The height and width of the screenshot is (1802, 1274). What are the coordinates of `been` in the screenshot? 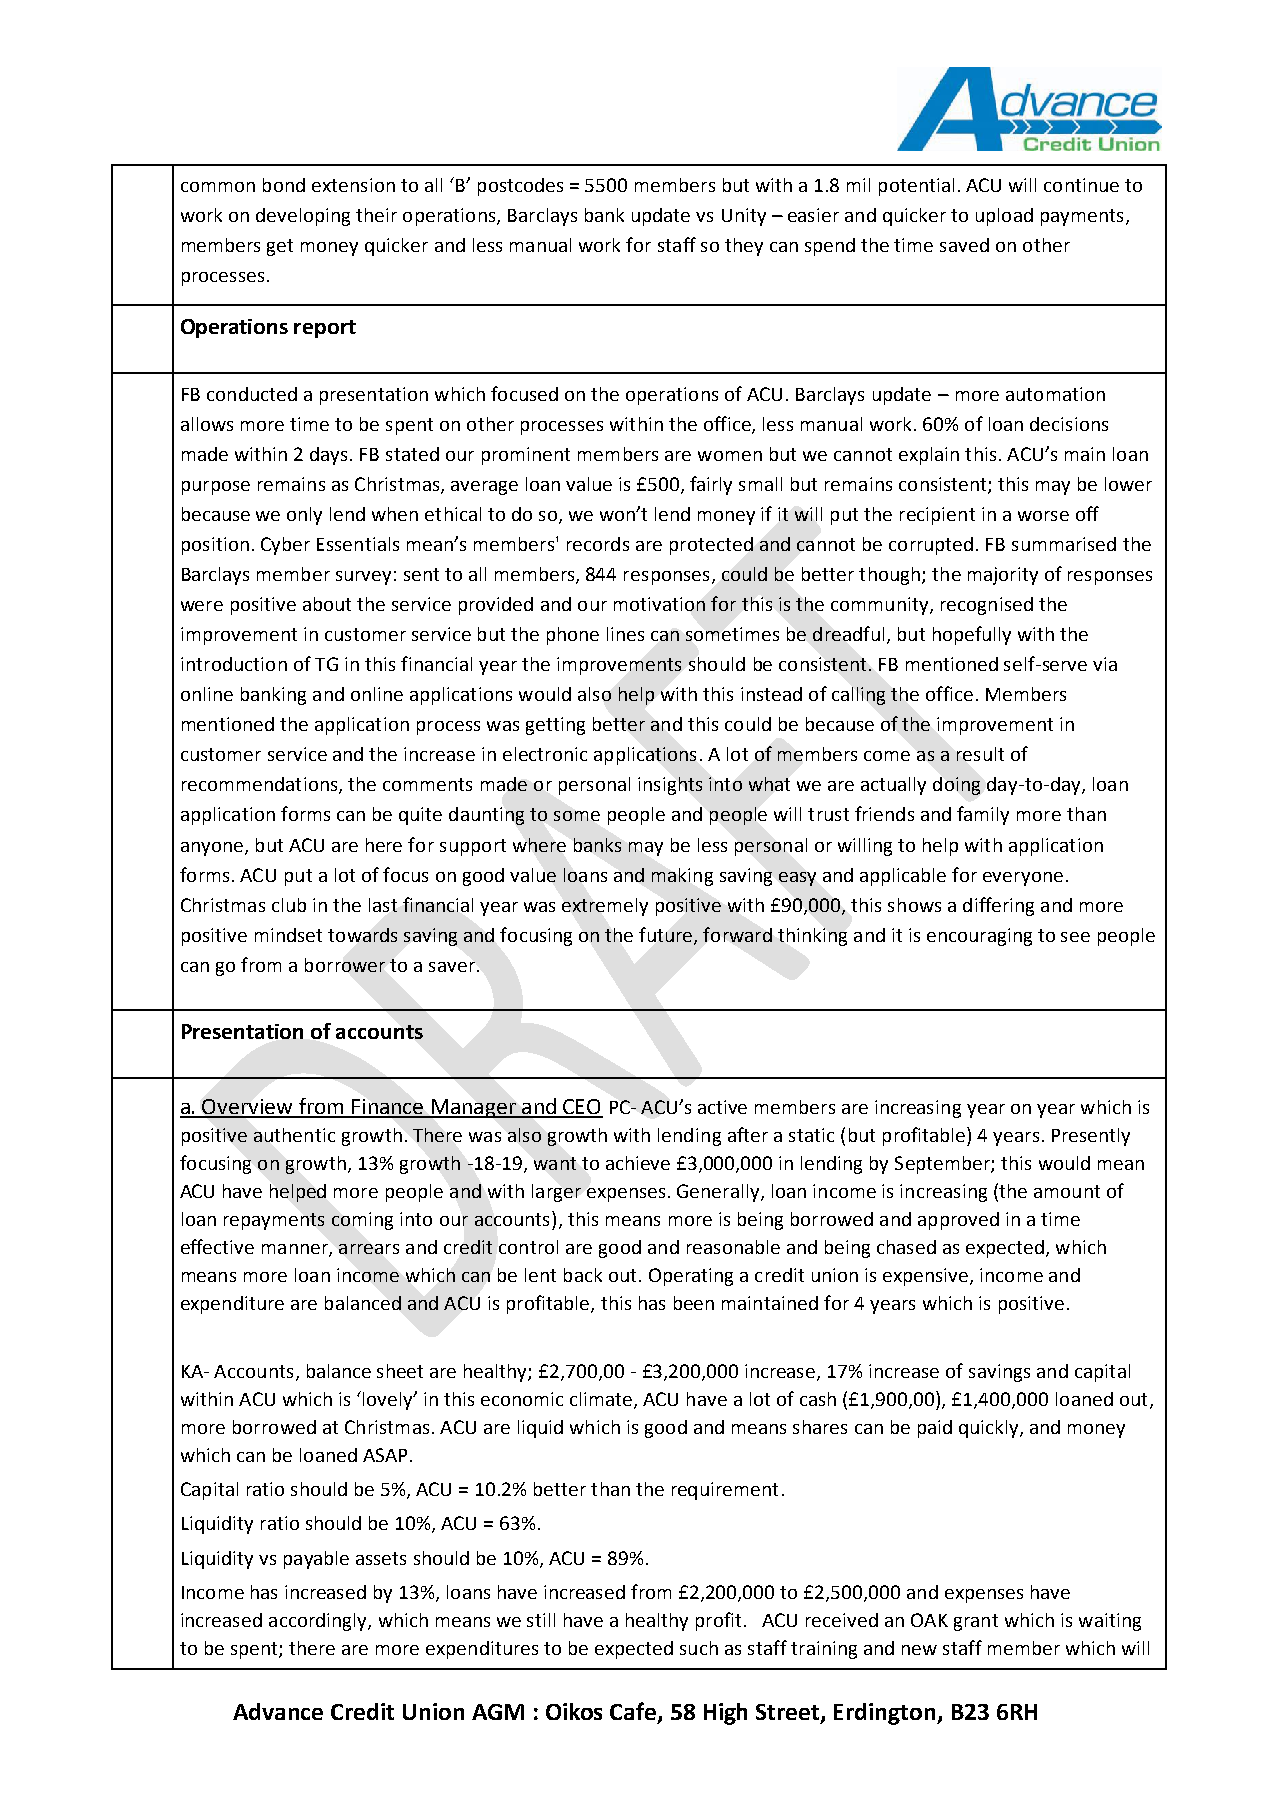 It's located at (694, 1303).
